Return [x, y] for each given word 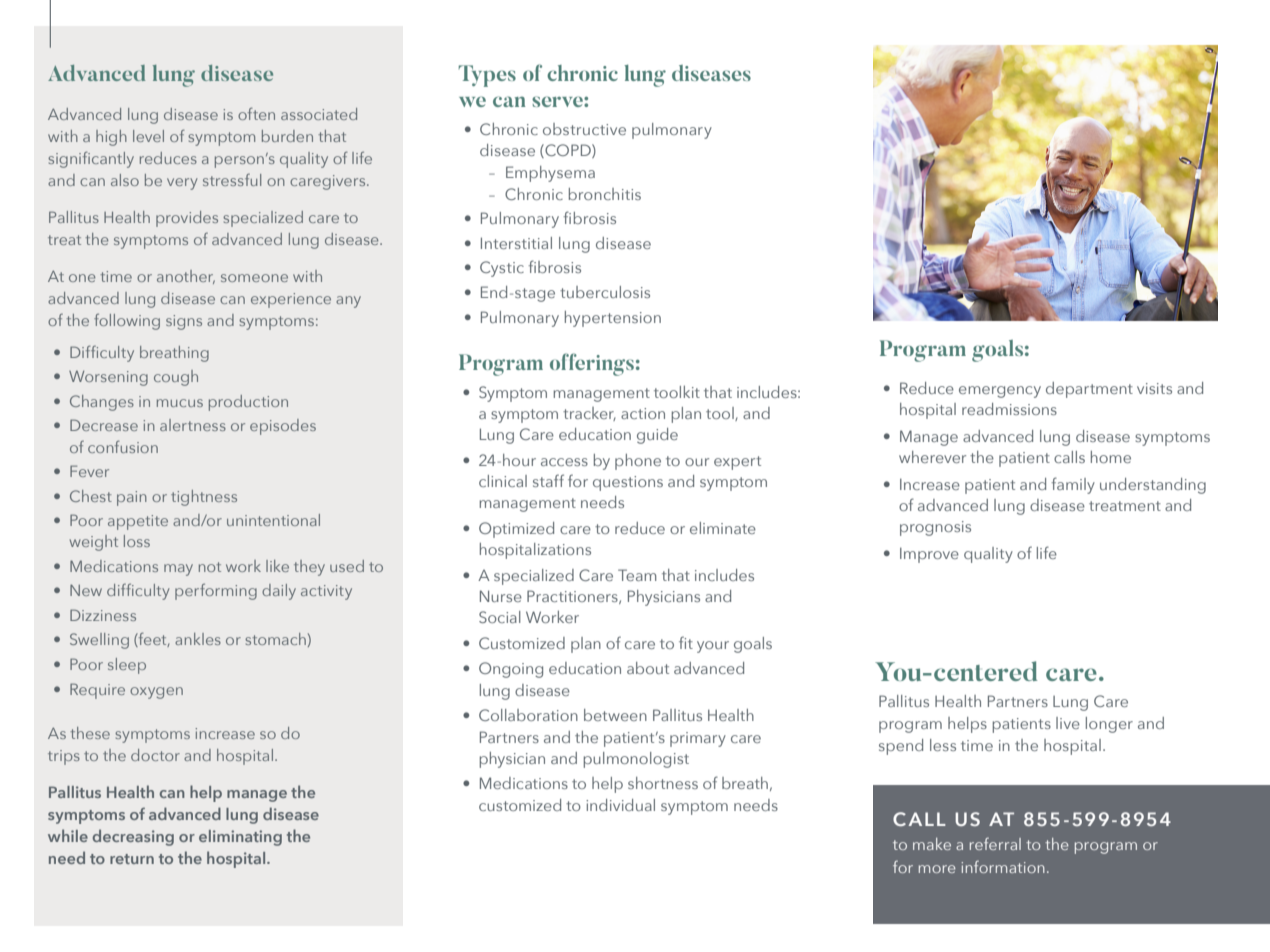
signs [184, 322]
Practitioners [573, 597]
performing [216, 591]
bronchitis [605, 194]
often [256, 113]
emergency [1000, 392]
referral [995, 843]
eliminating [240, 838]
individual [620, 805]
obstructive [584, 129]
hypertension [613, 319]
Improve [929, 555]
